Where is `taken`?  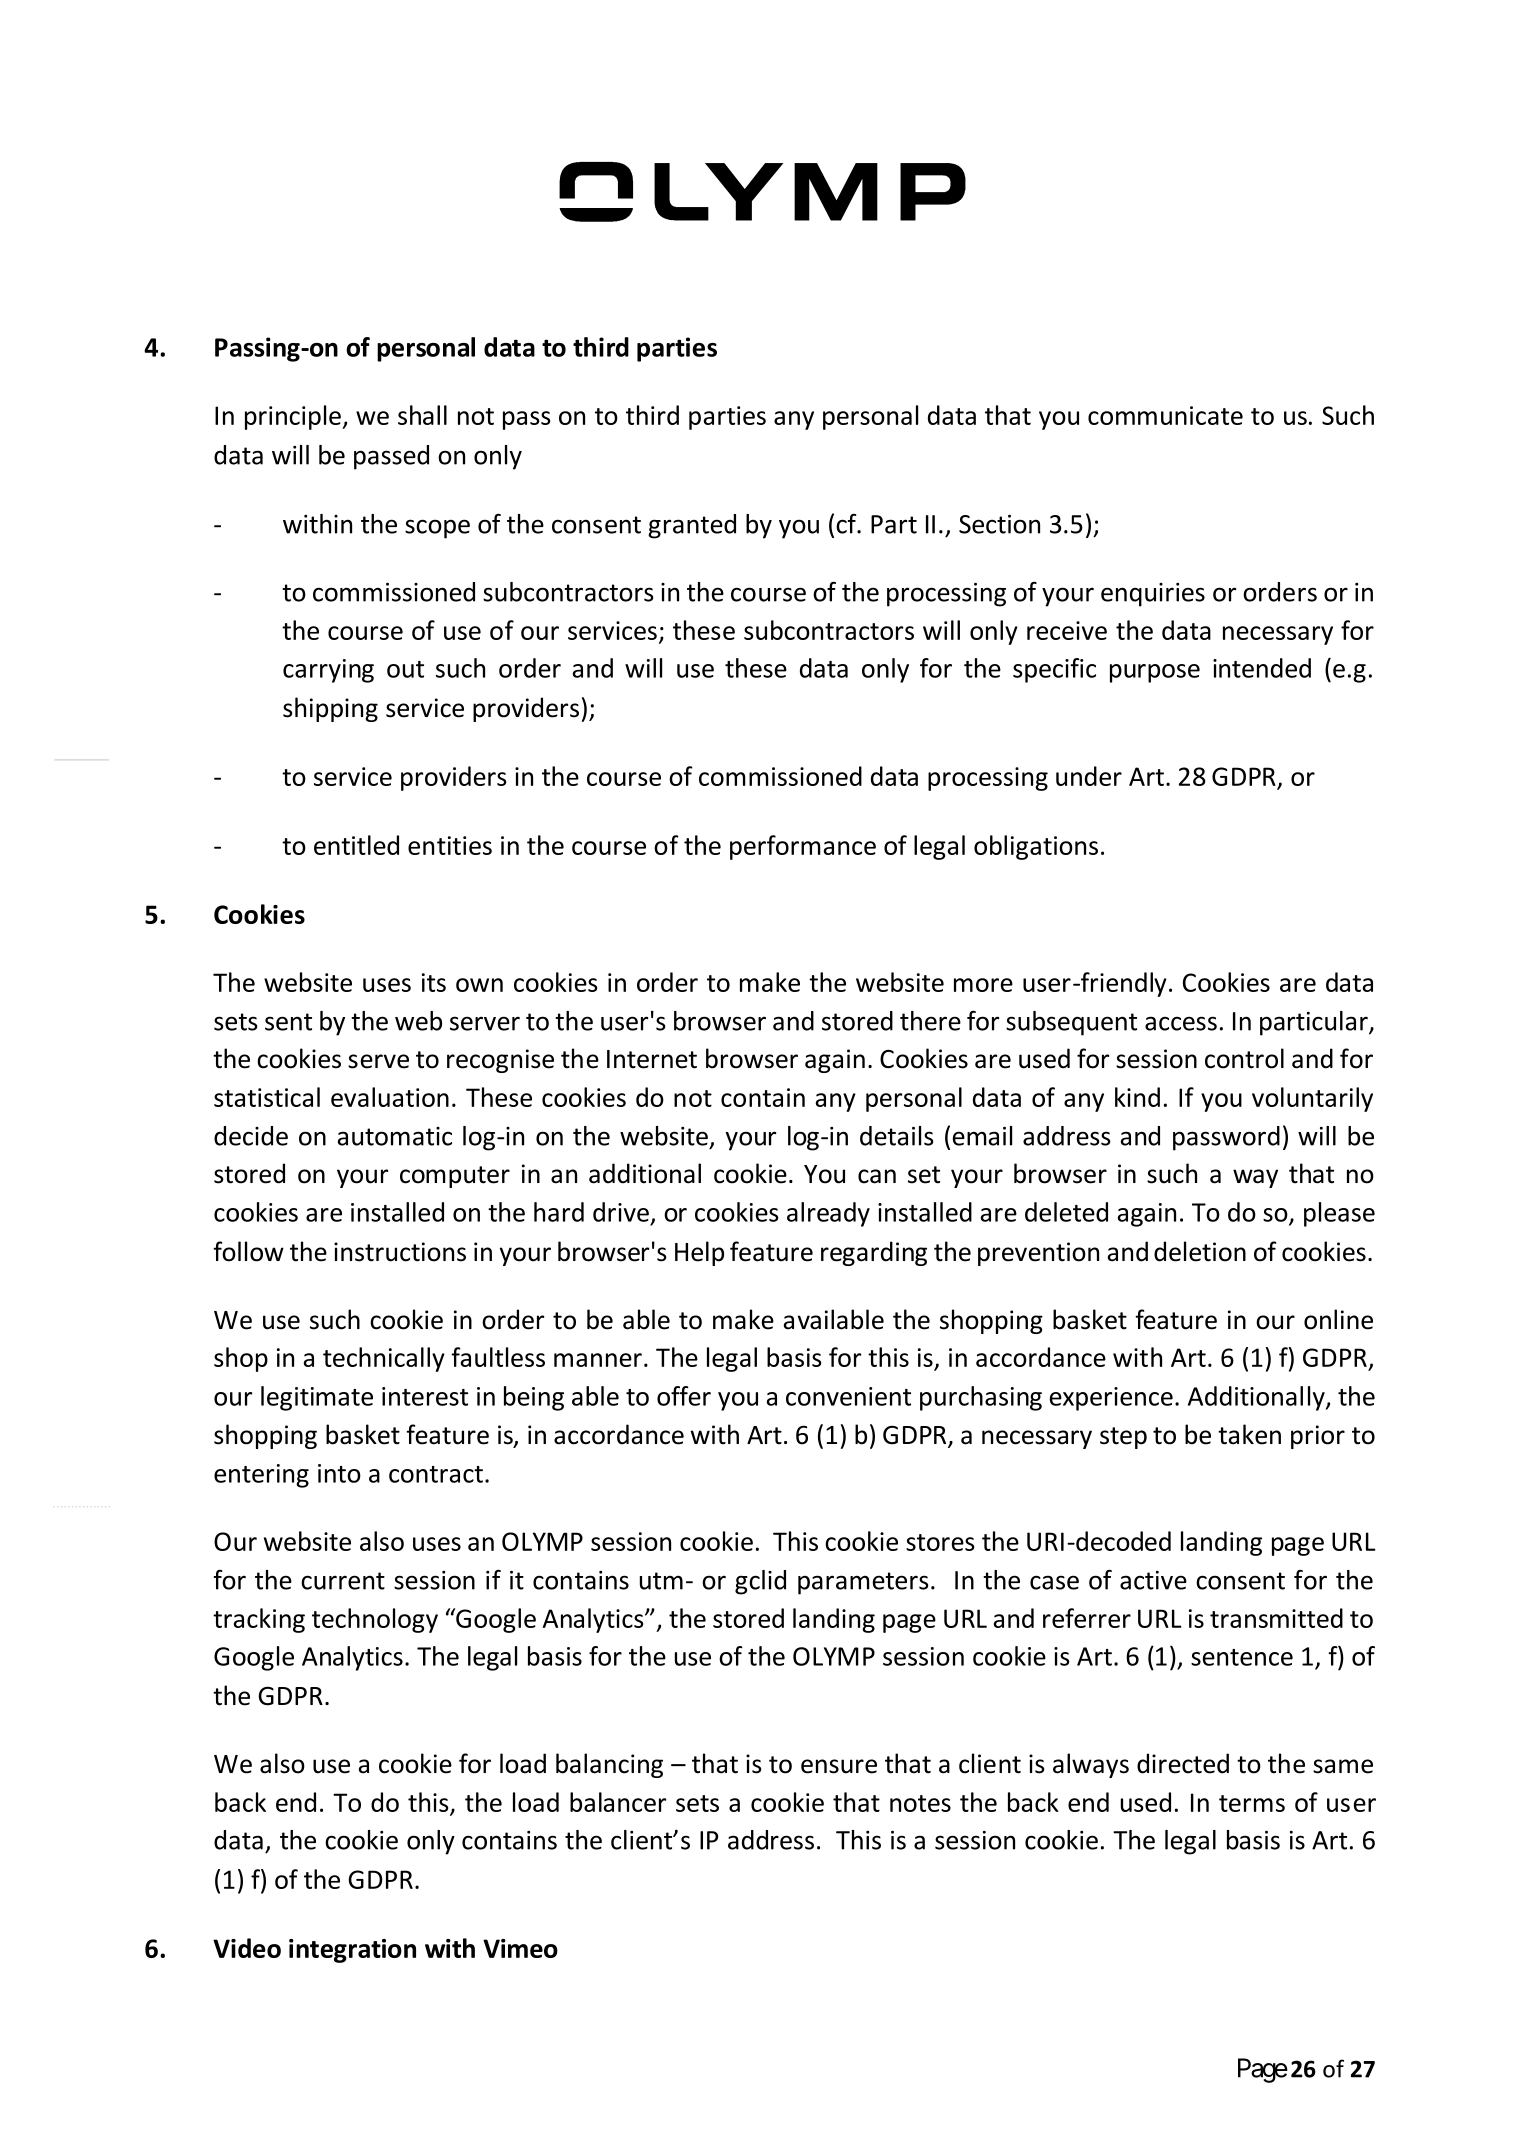 taken is located at coordinates (1249, 1434).
